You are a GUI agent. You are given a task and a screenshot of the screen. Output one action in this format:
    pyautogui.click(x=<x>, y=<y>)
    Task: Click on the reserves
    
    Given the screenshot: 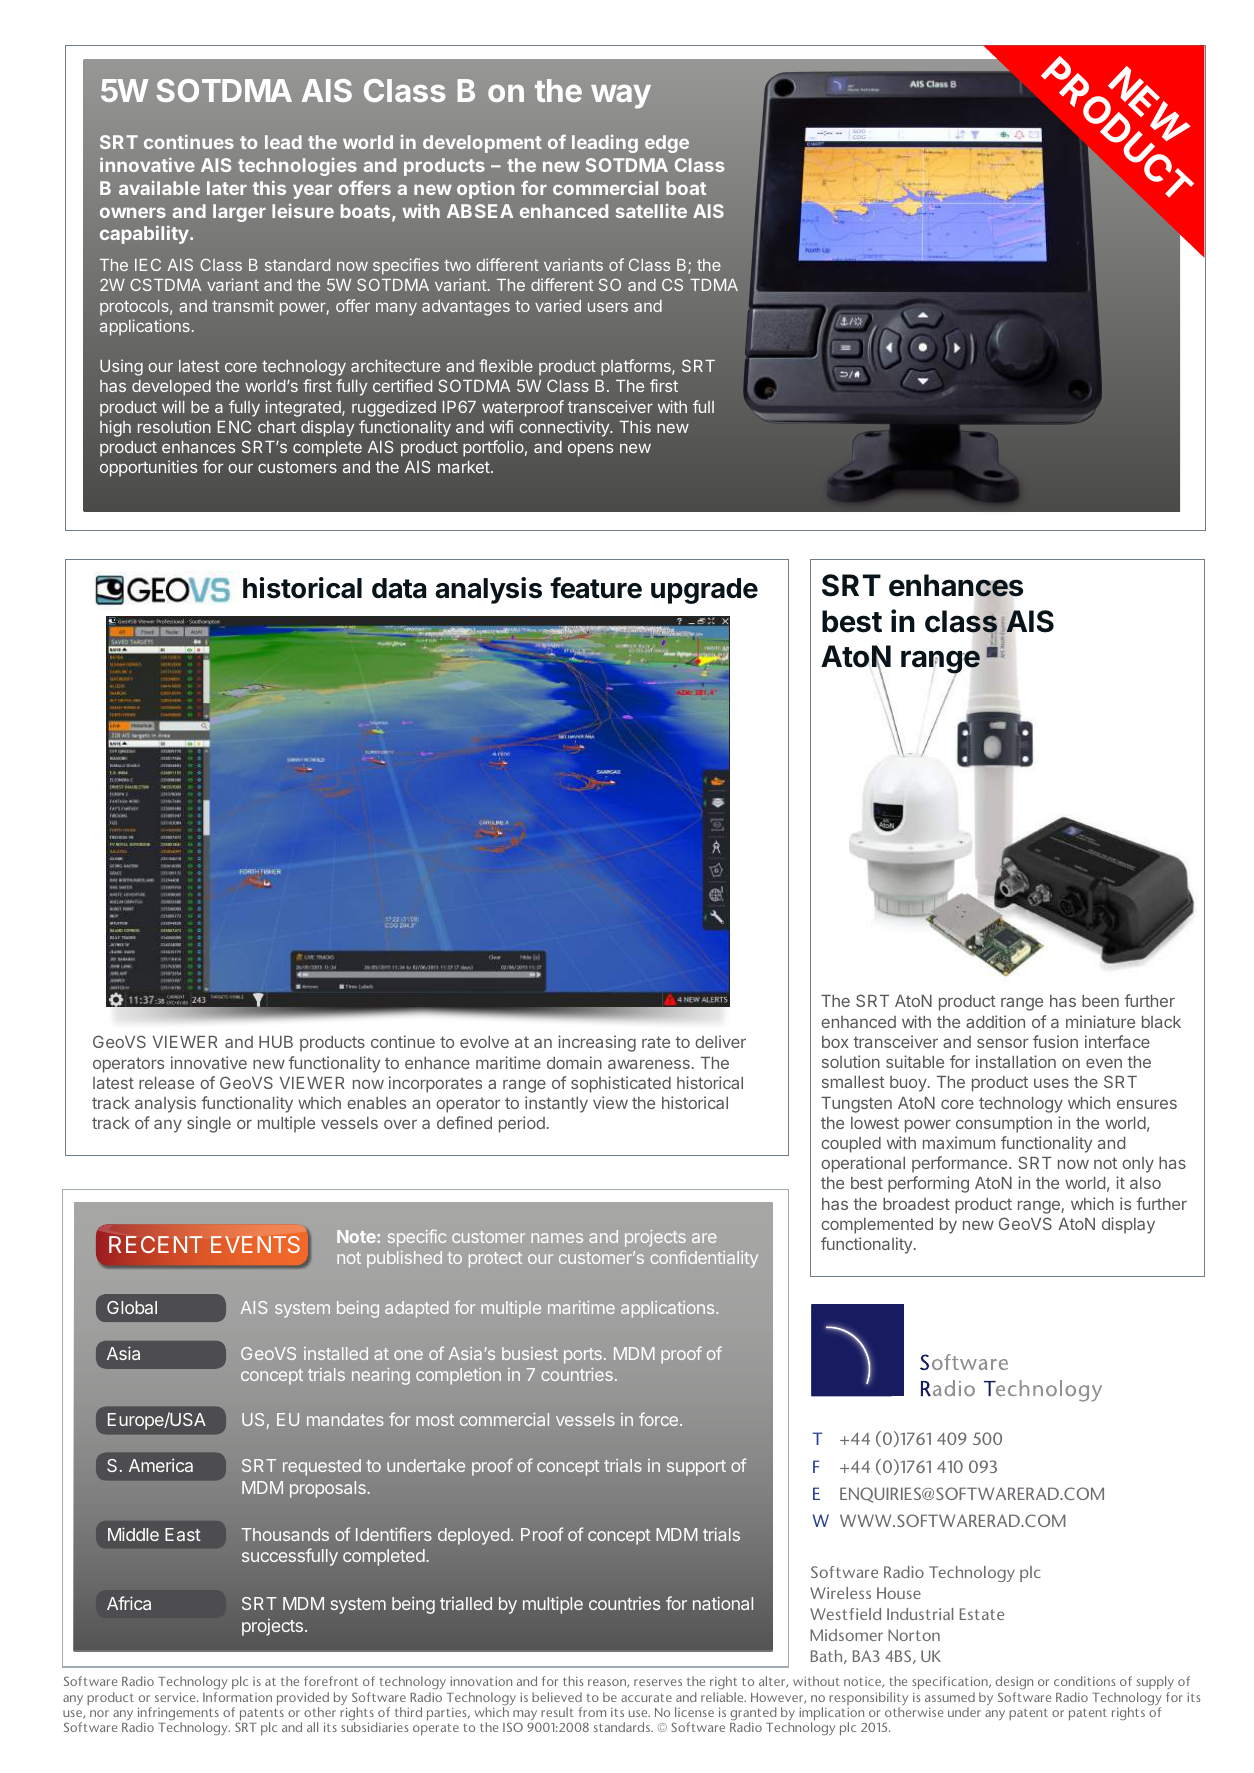 What is the action you would take?
    pyautogui.click(x=658, y=1682)
